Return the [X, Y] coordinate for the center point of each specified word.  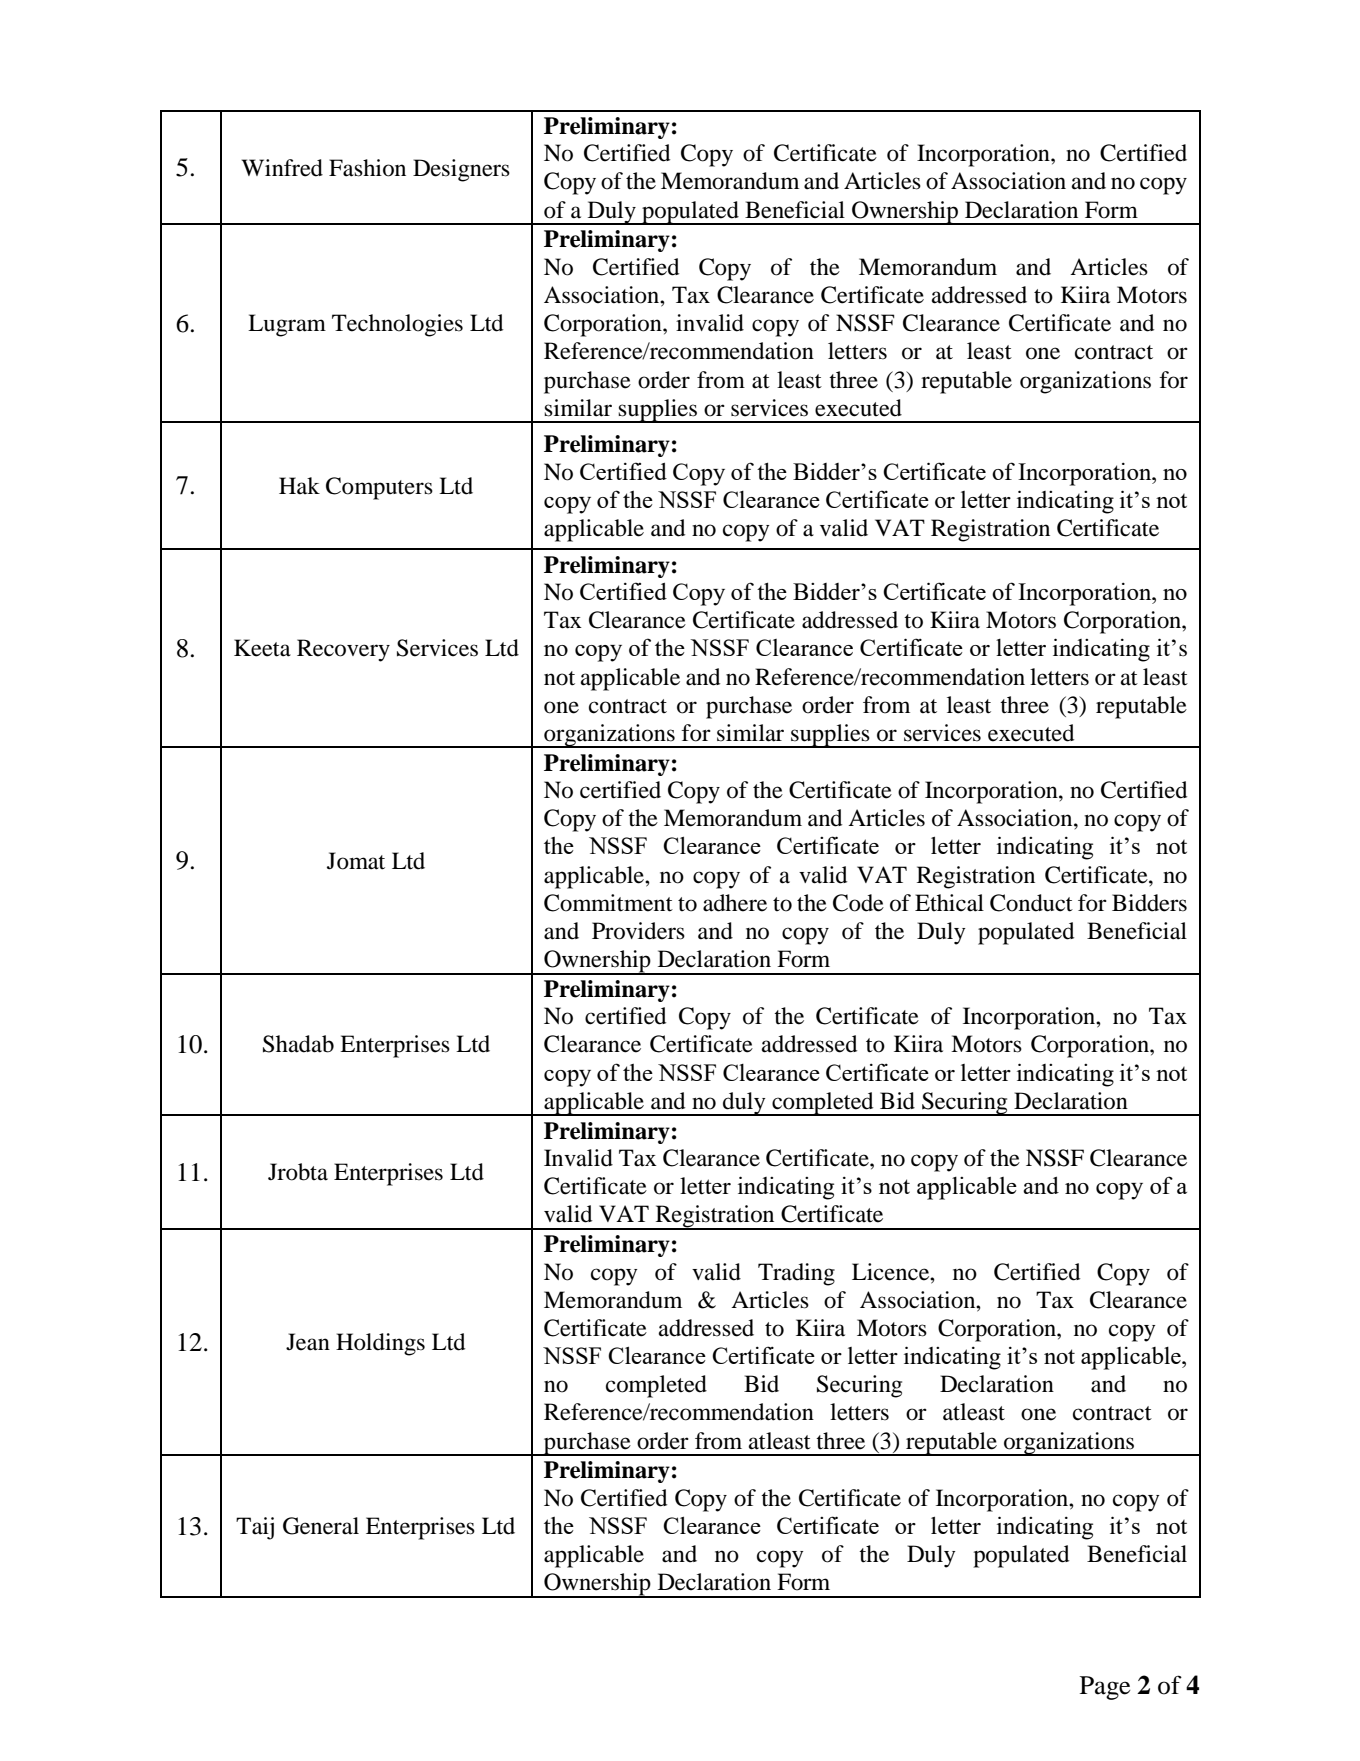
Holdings [380, 1344]
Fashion [367, 168]
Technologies [397, 325]
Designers [461, 170]
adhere [735, 903]
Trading [796, 1274]
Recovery [343, 650]
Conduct [1031, 903]
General [321, 1526]
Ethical [949, 903]
